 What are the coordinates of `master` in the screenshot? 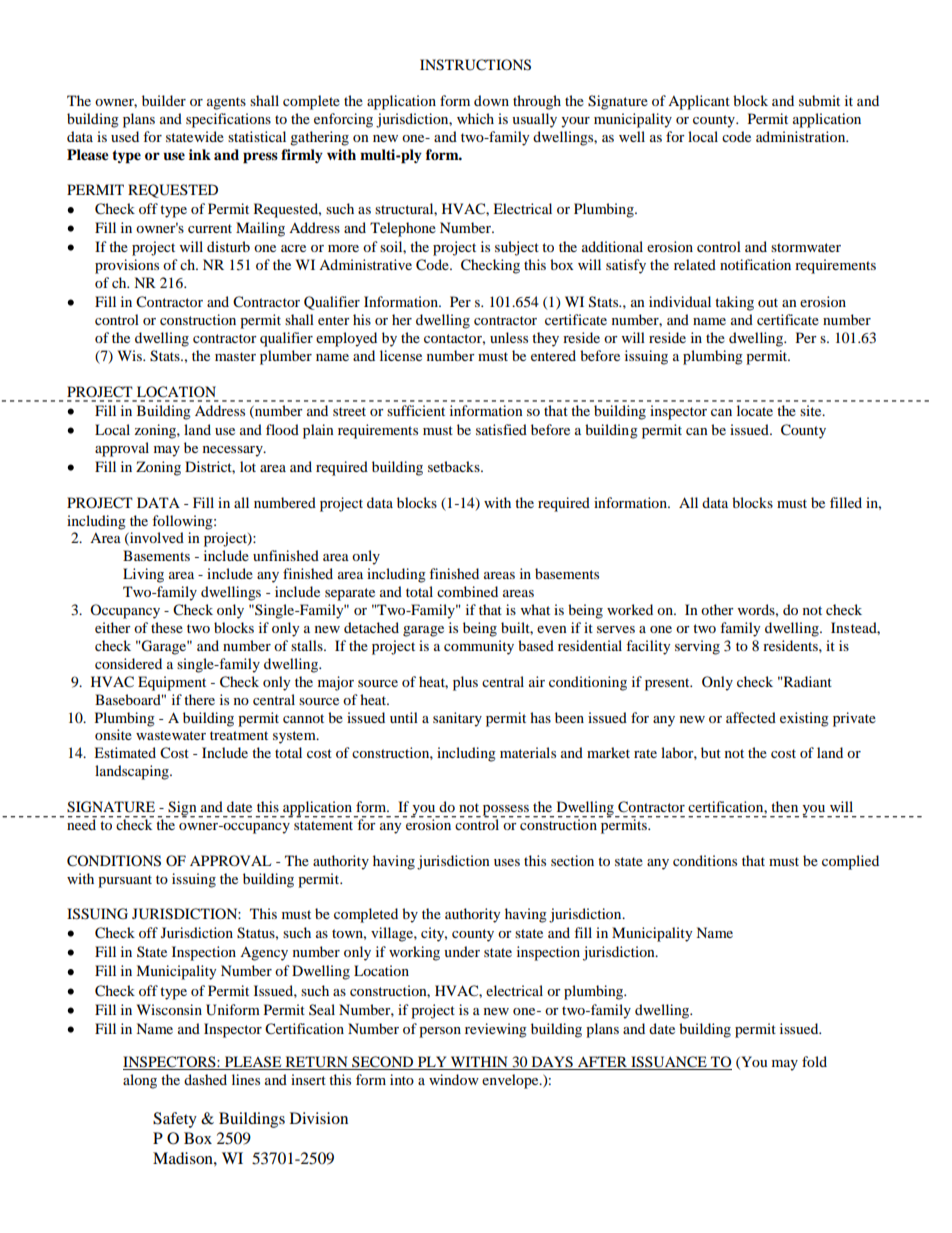 It's located at (235, 356).
